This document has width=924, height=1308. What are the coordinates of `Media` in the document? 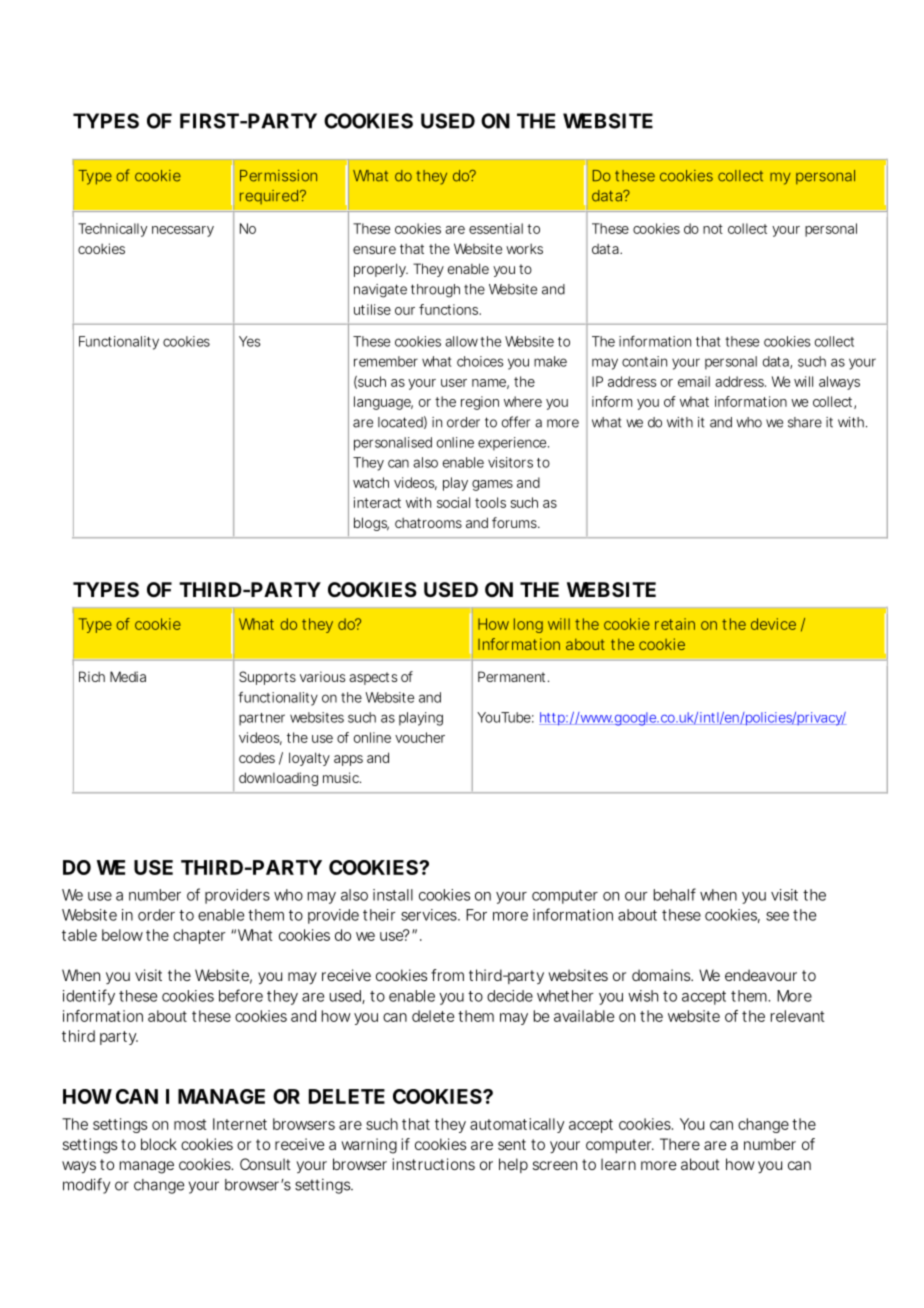 It's located at (128, 676).
